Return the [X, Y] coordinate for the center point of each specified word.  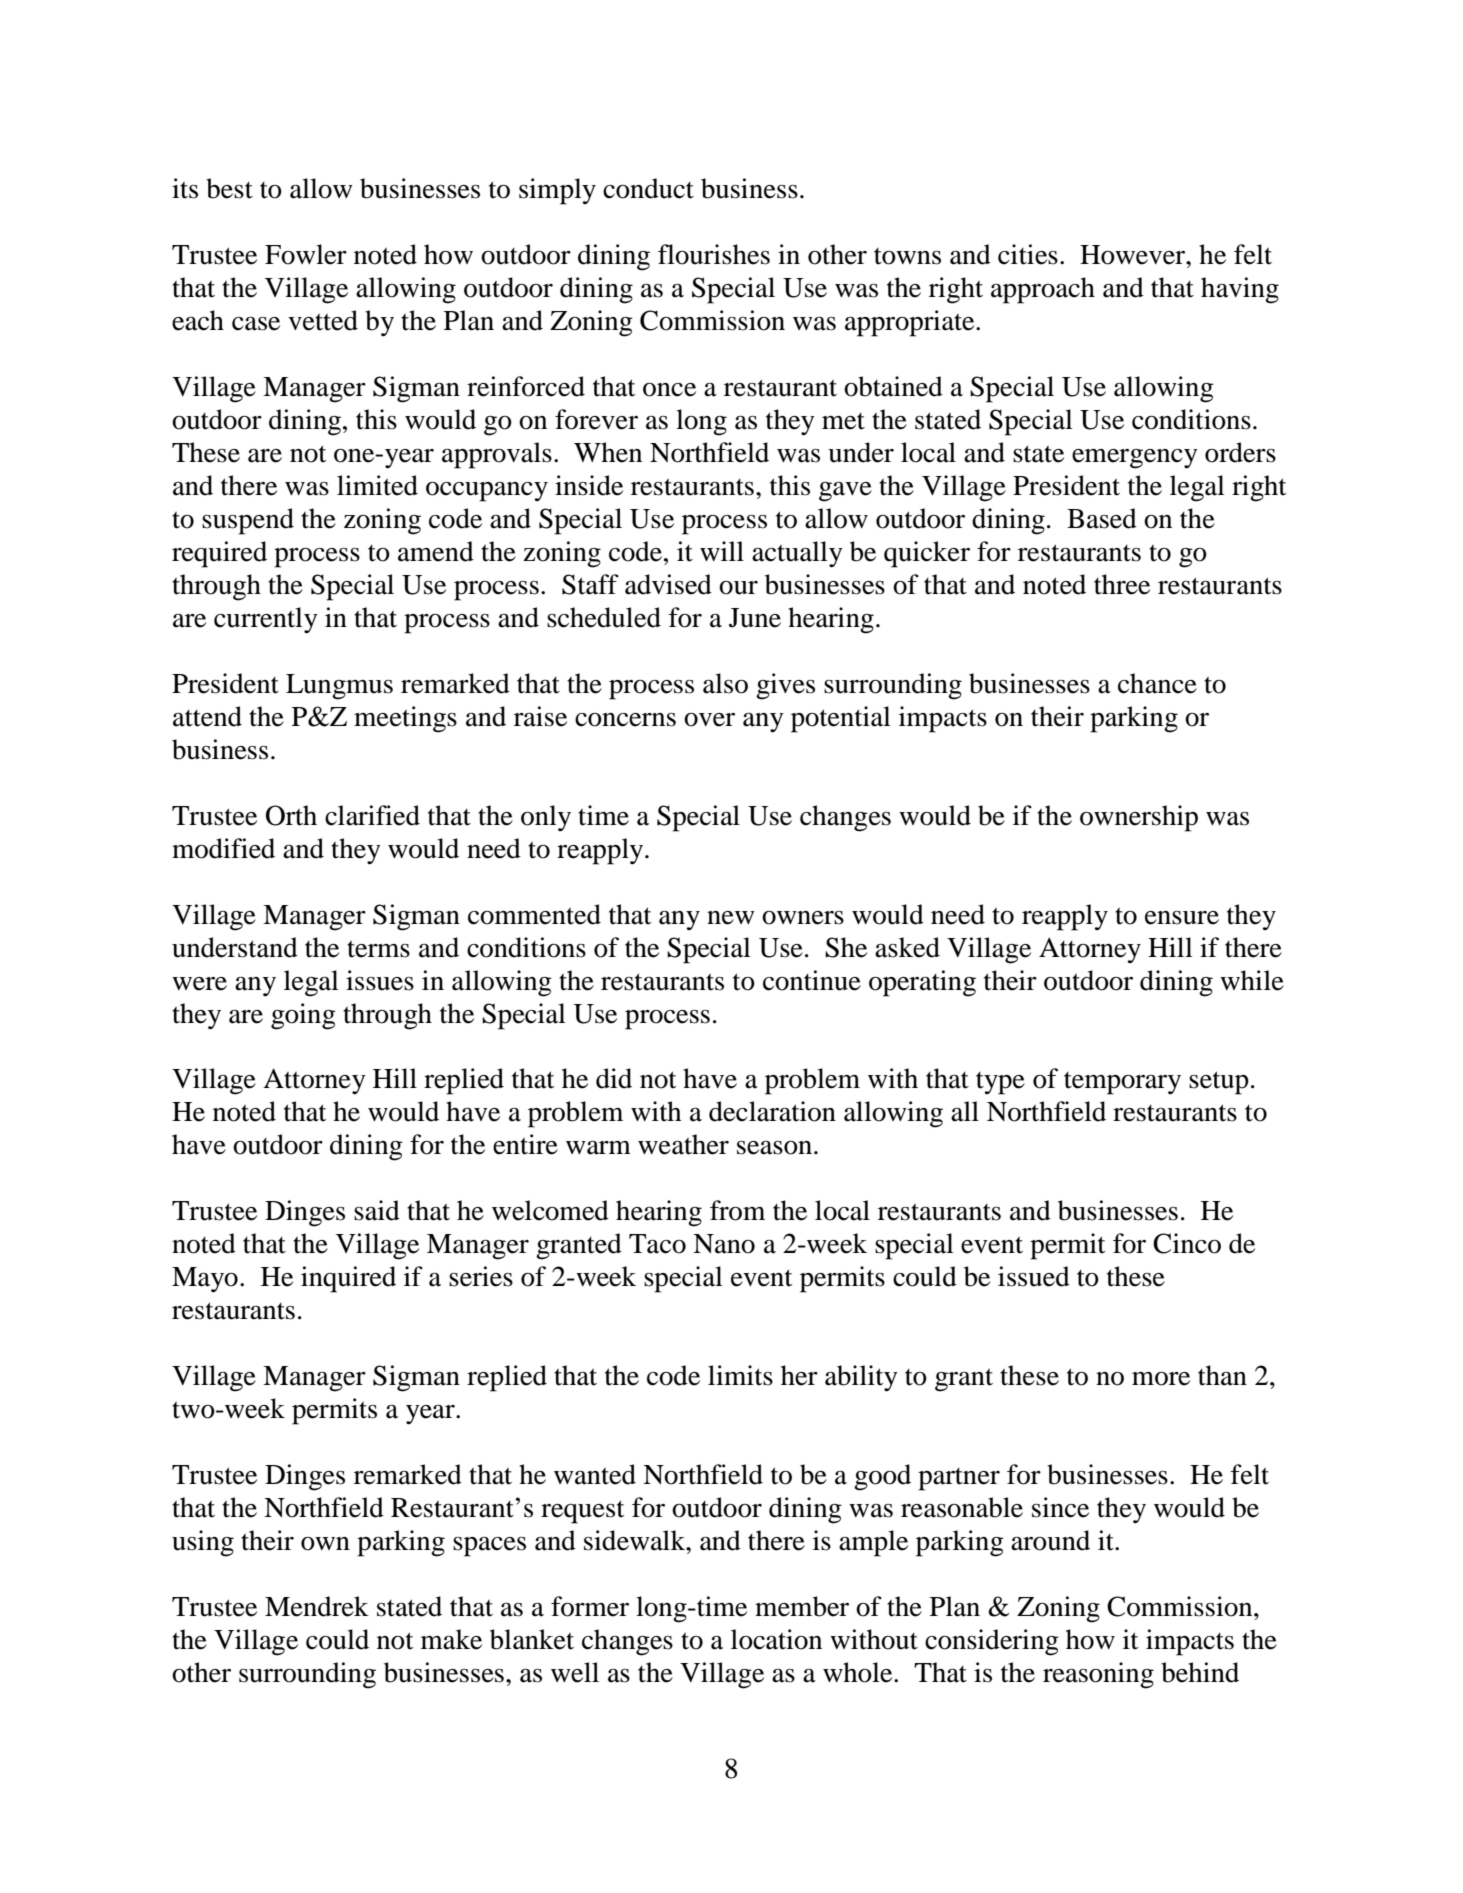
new [731, 918]
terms [378, 949]
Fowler [306, 254]
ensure [1182, 918]
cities [1028, 254]
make [451, 1639]
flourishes [714, 254]
